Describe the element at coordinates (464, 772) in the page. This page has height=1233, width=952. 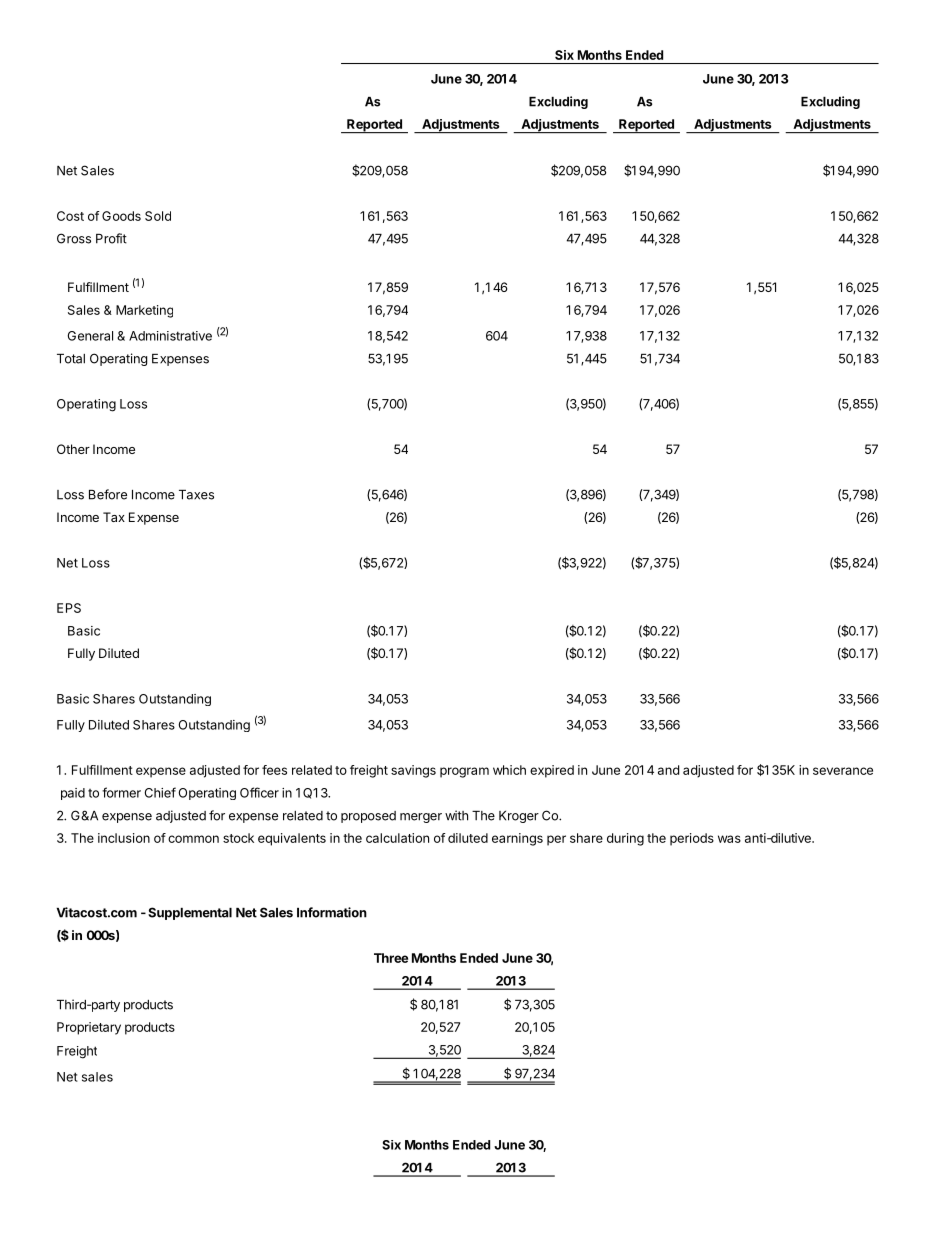
I see `program` at that location.
